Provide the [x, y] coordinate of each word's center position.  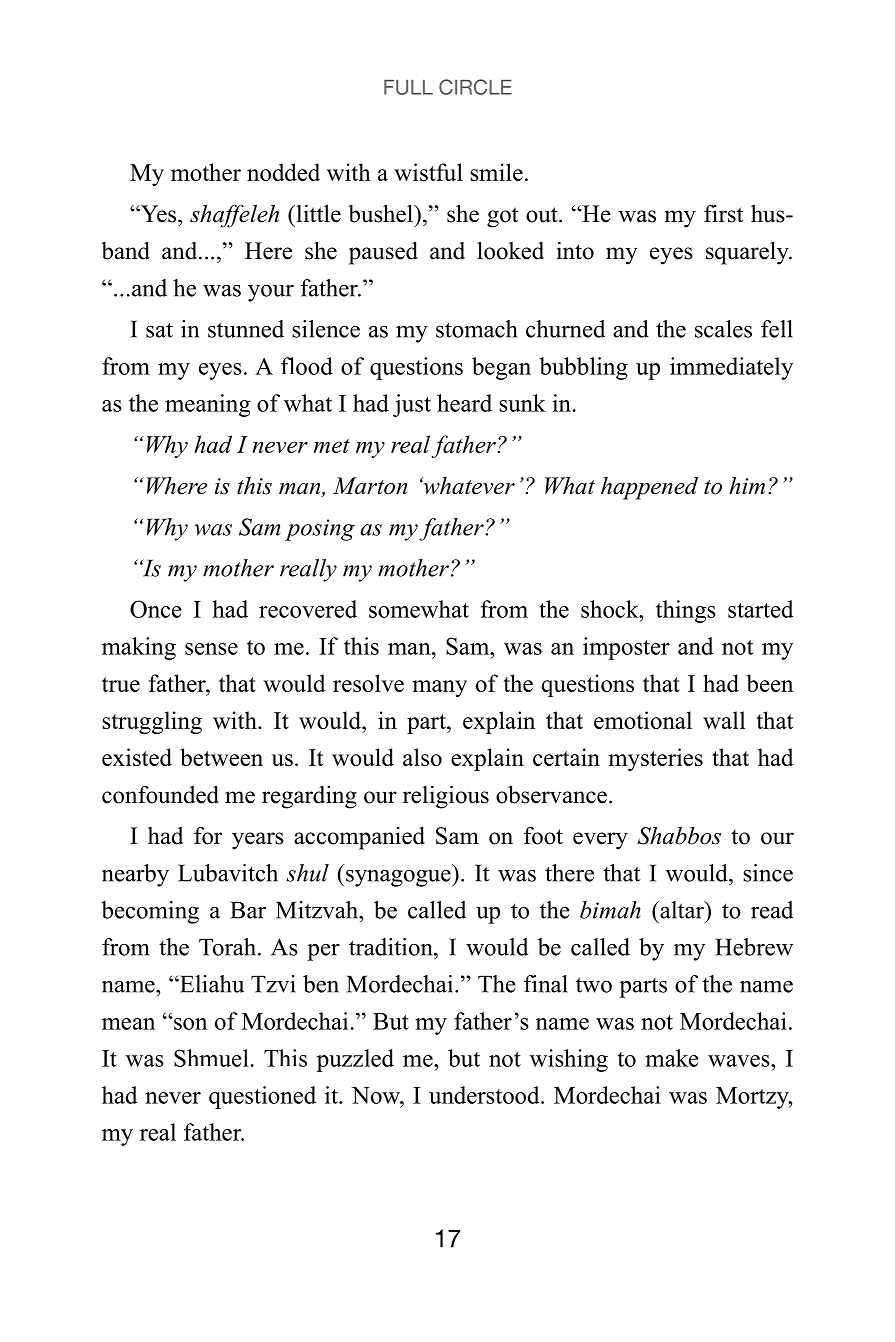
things [686, 611]
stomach [477, 329]
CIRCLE [475, 87]
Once [156, 609]
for [208, 836]
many [439, 688]
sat [159, 330]
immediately [731, 368]
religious [446, 797]
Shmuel [211, 1058]
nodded [283, 172]
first [723, 214]
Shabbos [679, 836]
